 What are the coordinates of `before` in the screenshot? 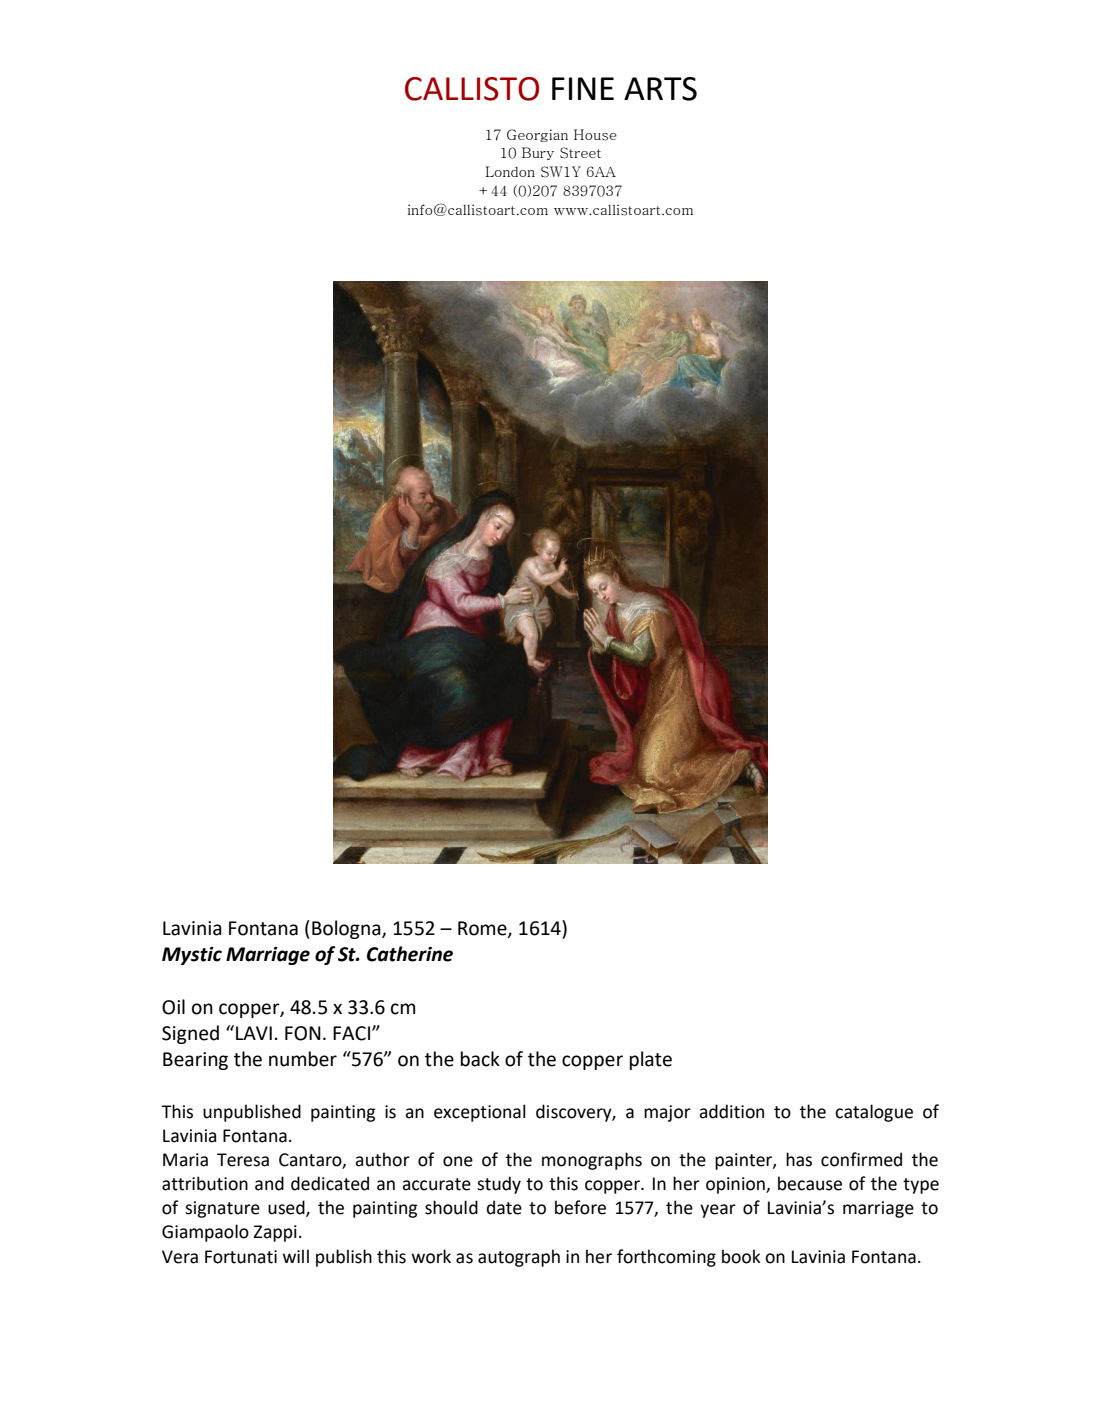 It's located at (580, 1207).
